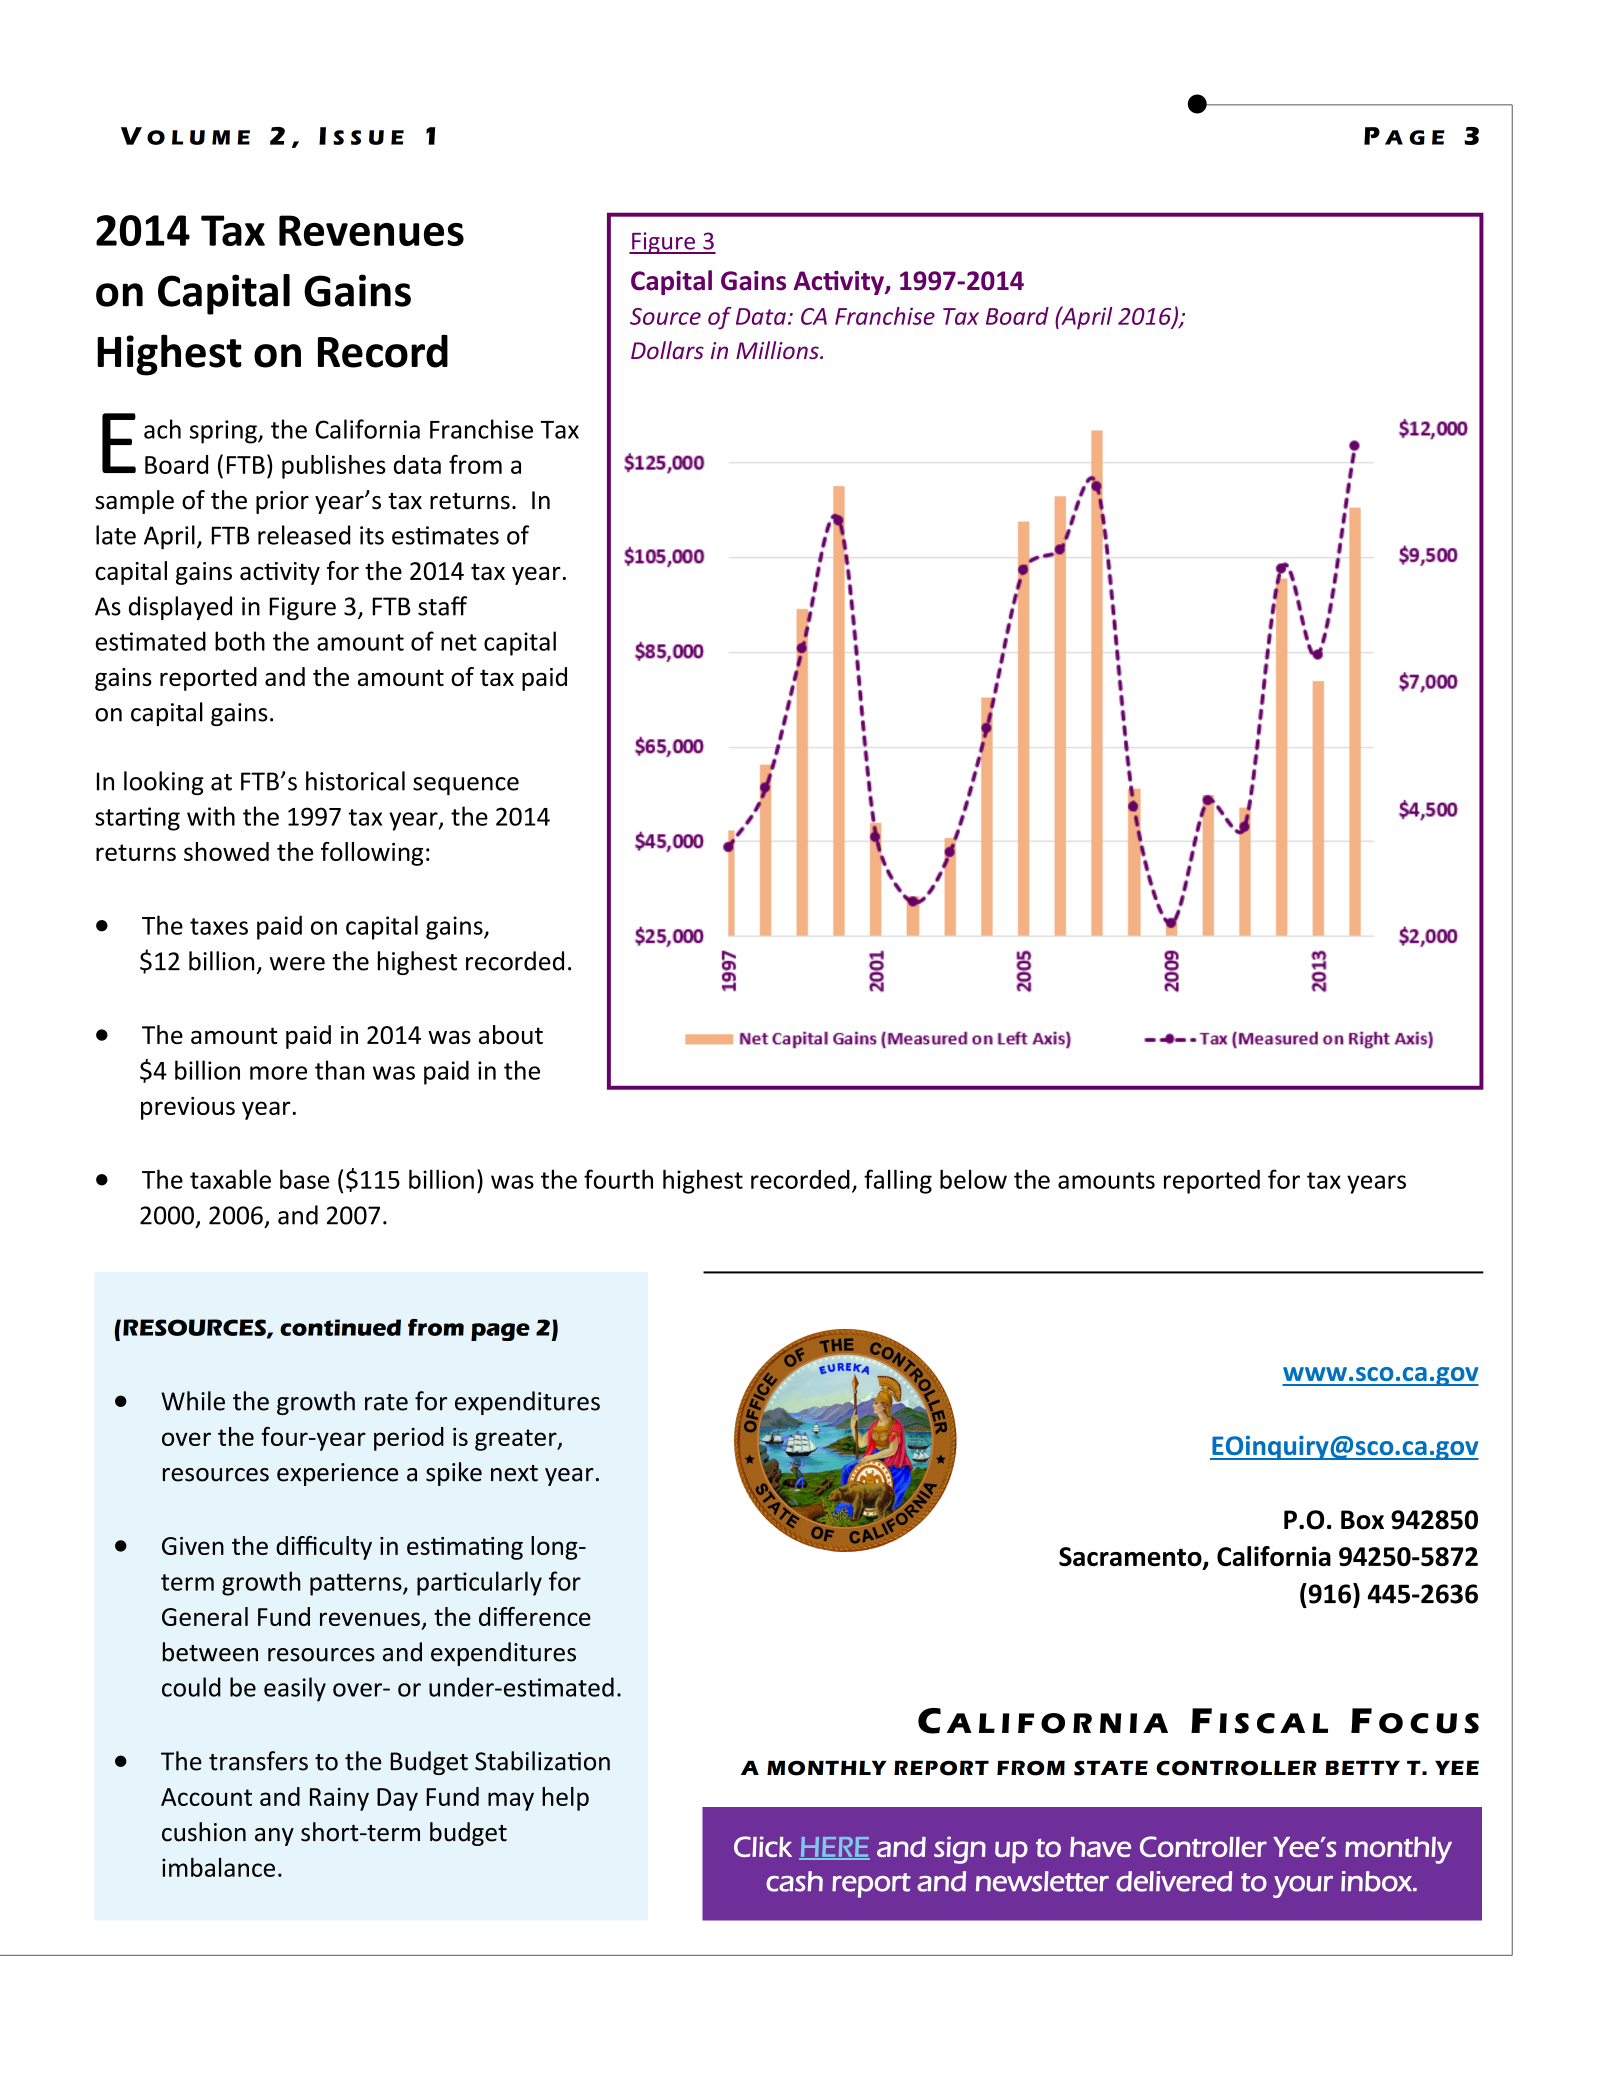  What do you see at coordinates (667, 350) in the screenshot?
I see `Dollars` at bounding box center [667, 350].
